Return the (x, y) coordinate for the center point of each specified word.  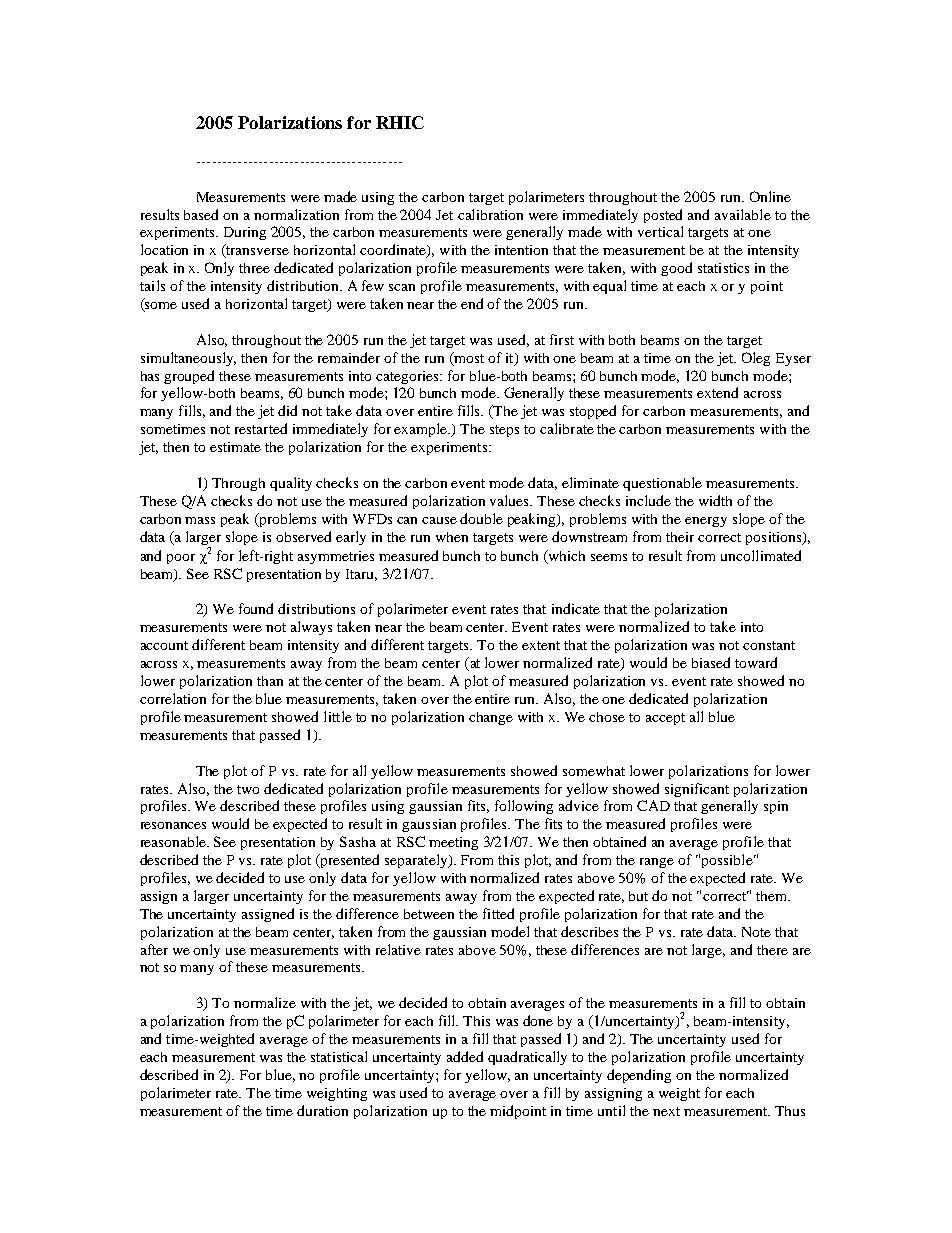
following (524, 807)
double (481, 518)
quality (291, 484)
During (245, 233)
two (248, 789)
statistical (339, 1056)
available (743, 214)
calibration (490, 214)
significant (697, 790)
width (715, 500)
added (465, 1056)
